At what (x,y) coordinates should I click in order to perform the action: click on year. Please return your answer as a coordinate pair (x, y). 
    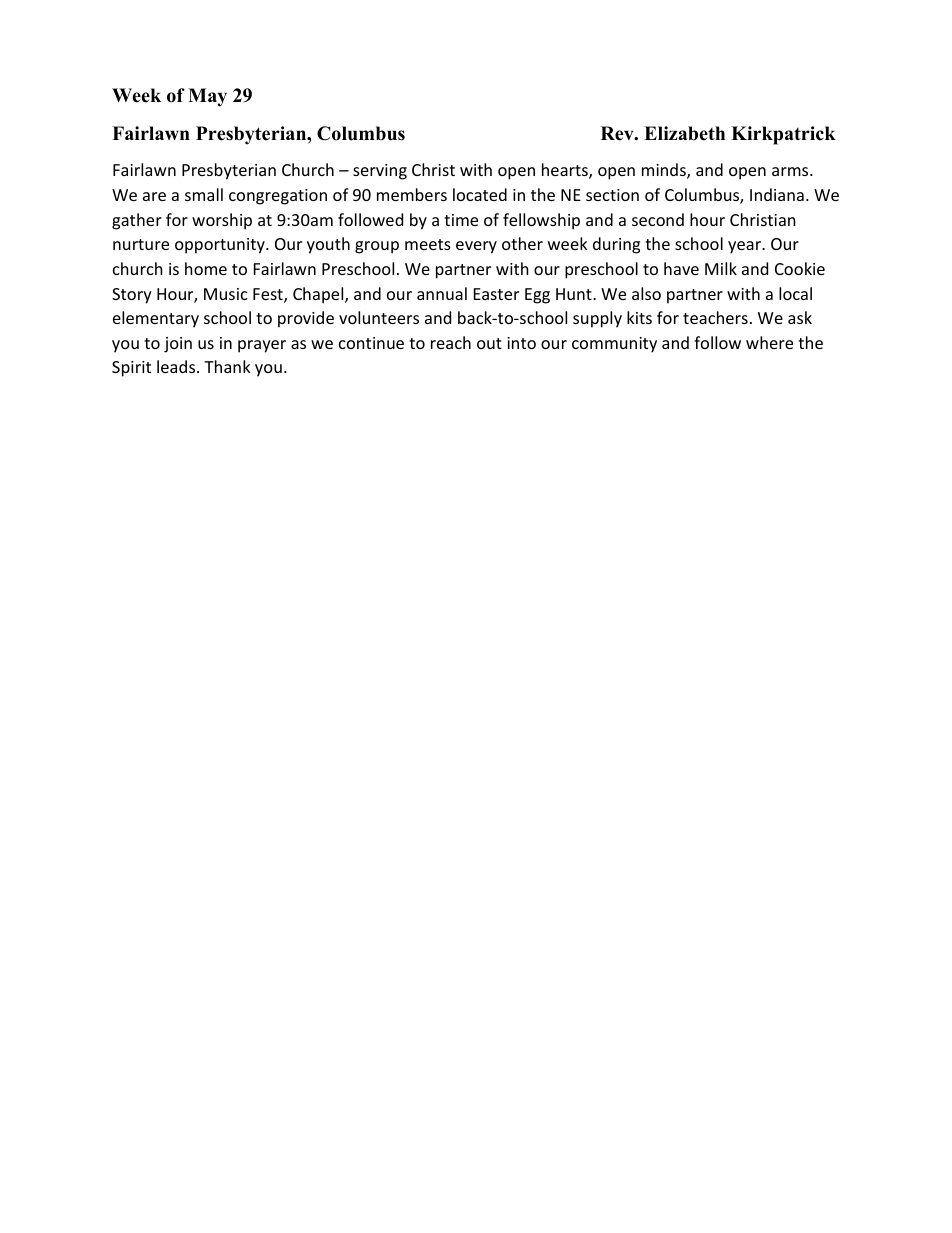
    Looking at the image, I should click on (746, 247).
